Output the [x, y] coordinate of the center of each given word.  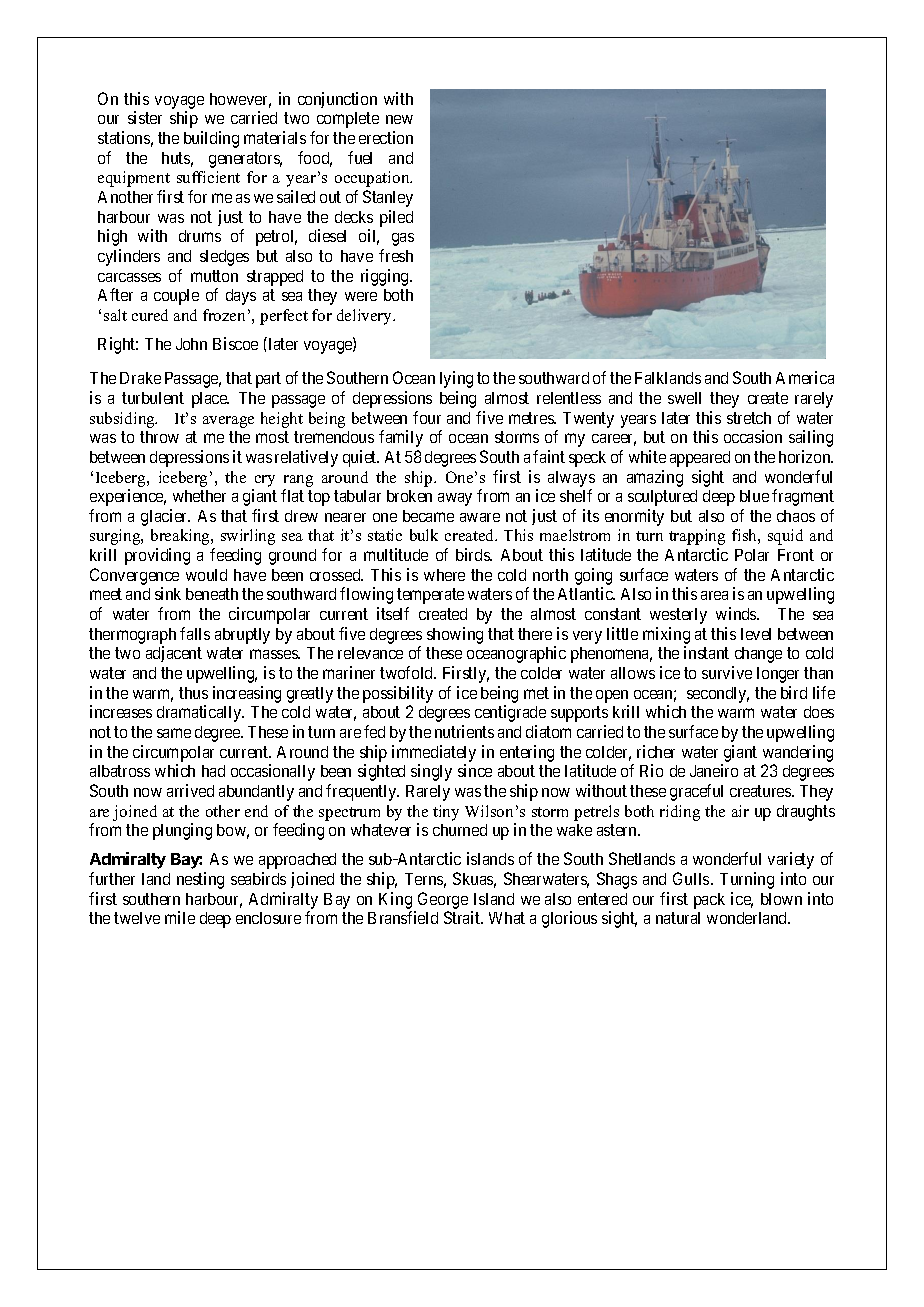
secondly [718, 695]
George [443, 900]
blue [754, 496]
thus [193, 693]
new [399, 119]
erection [386, 137]
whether [199, 496]
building [211, 139]
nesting [200, 880]
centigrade [510, 713]
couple [176, 297]
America [805, 377]
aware [480, 517]
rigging [386, 277]
